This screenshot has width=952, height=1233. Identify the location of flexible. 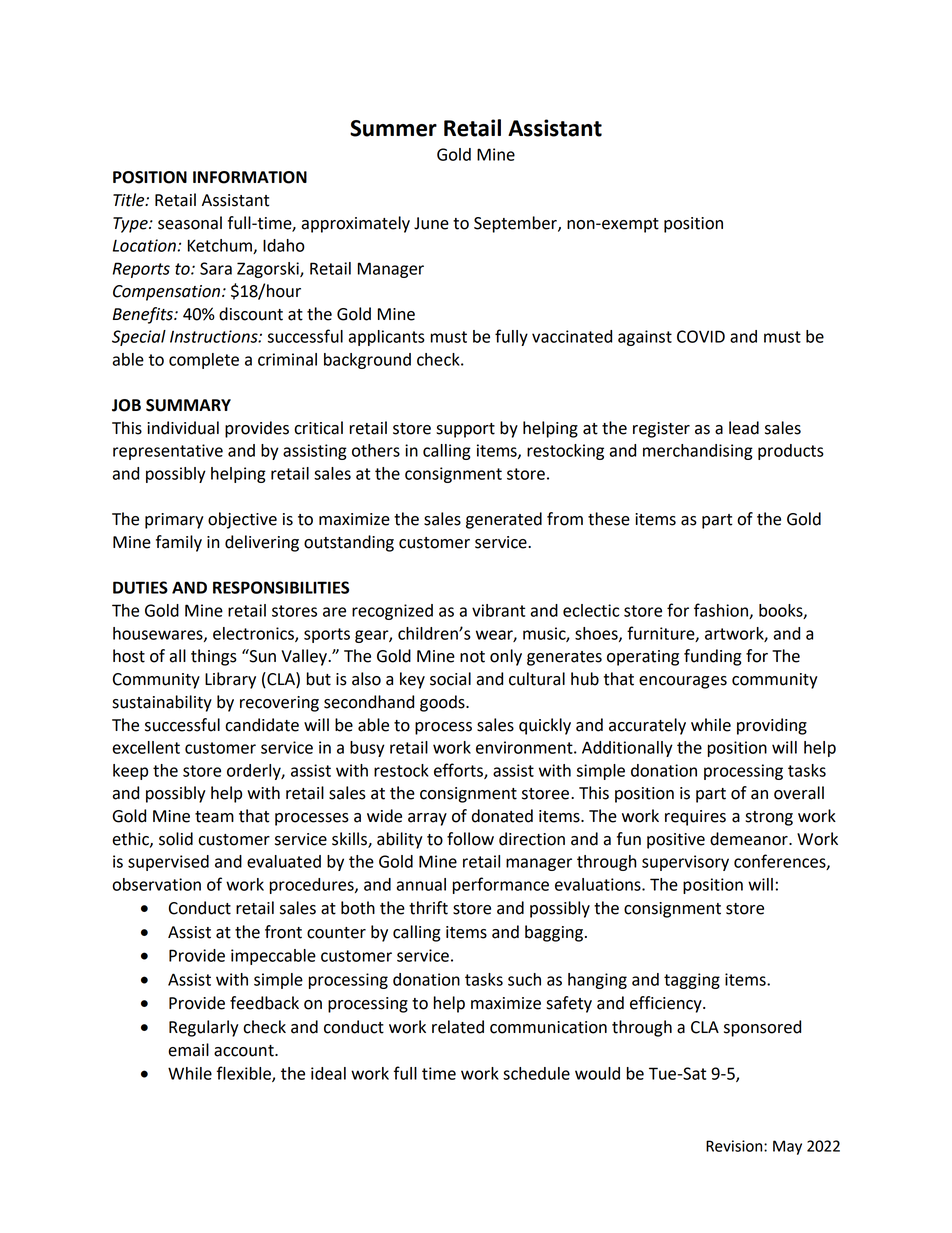
(245, 1074).
